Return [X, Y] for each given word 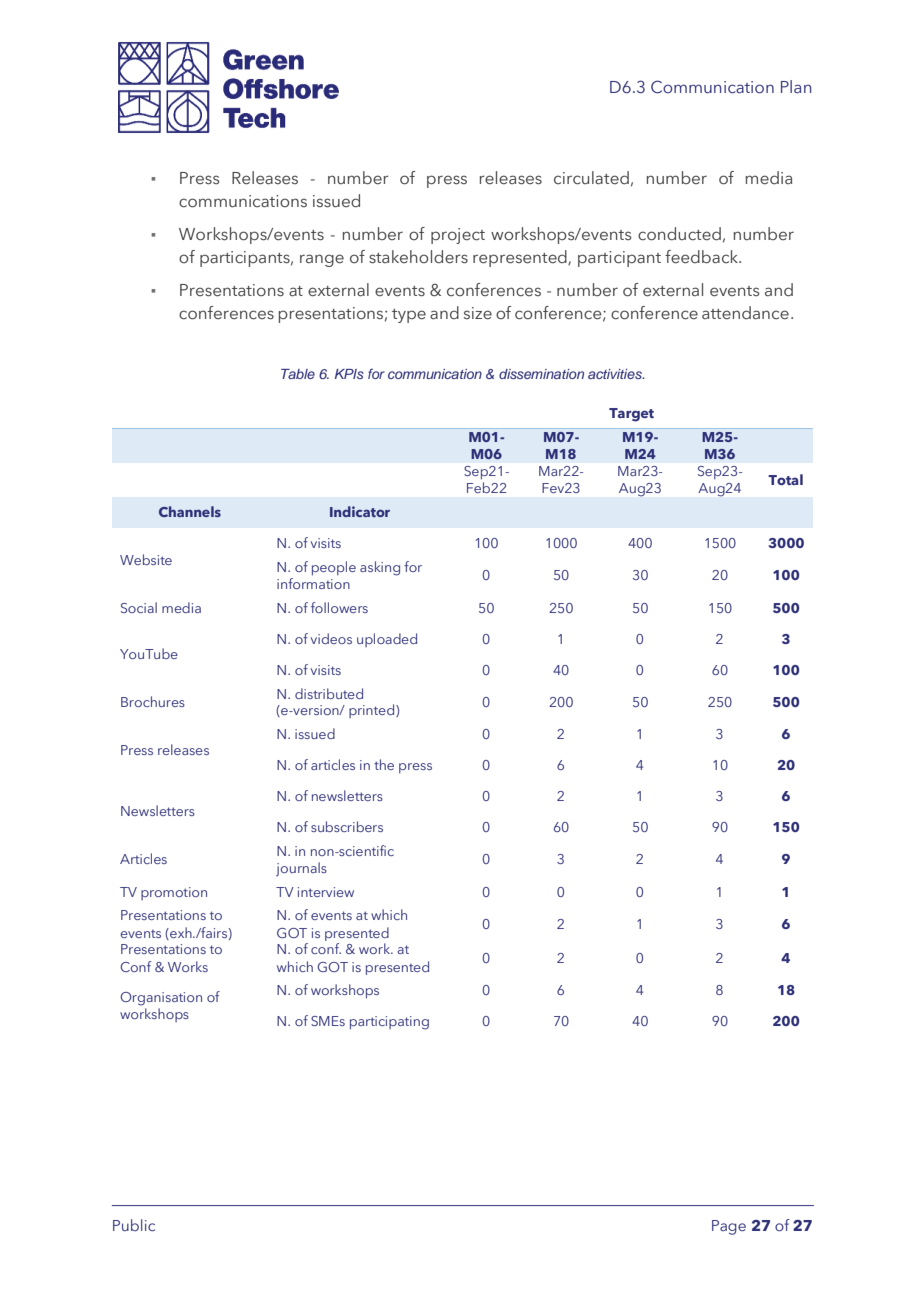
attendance [745, 313]
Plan [796, 86]
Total [785, 479]
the [384, 764]
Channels [190, 511]
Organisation [161, 999]
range [322, 260]
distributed [329, 693]
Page [729, 1227]
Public [134, 1225]
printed [373, 711]
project [458, 236]
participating [389, 1023]
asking [380, 568]
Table [298, 374]
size [478, 313]
